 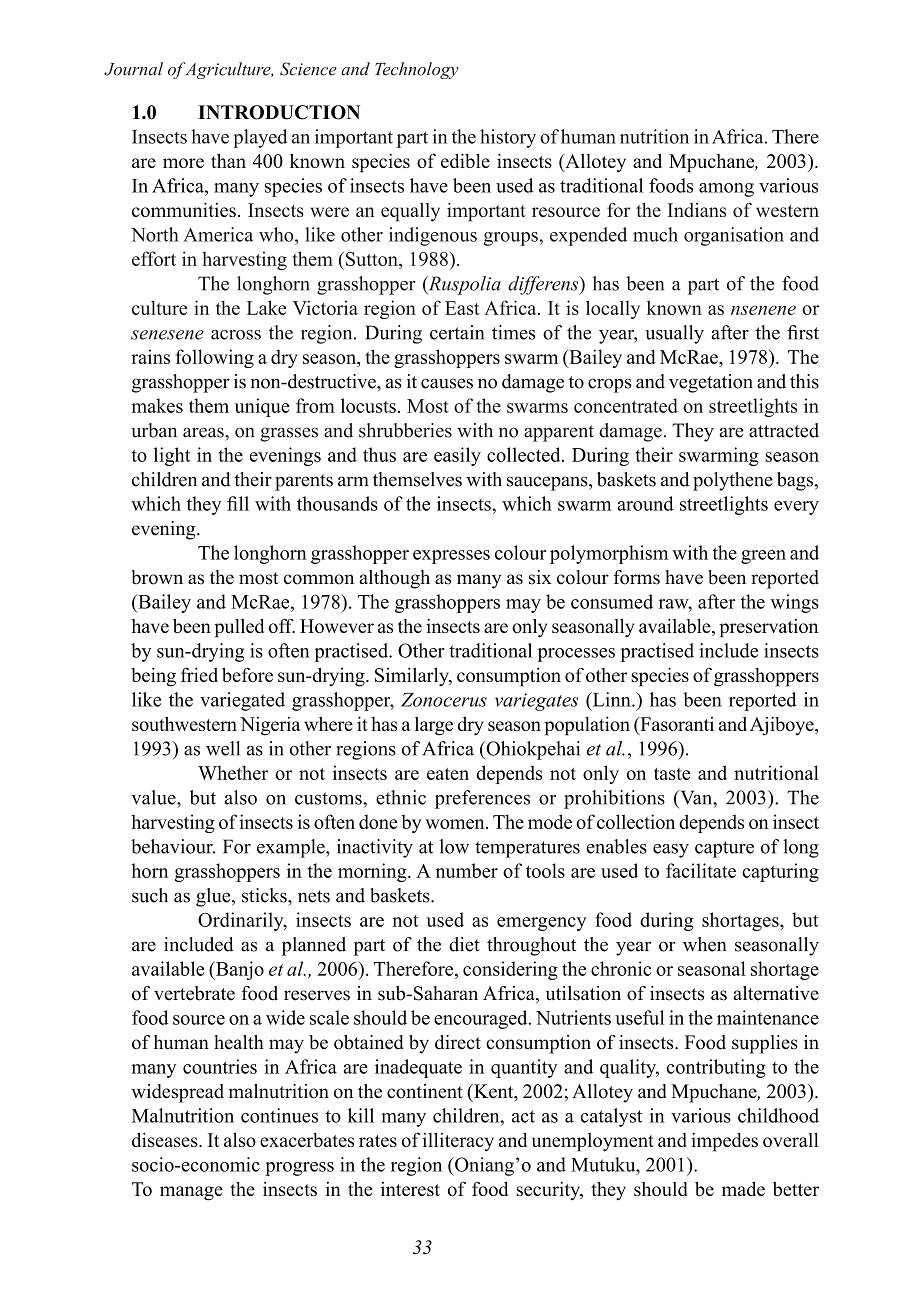 What do you see at coordinates (458, 1142) in the document?
I see `illiteracy` at bounding box center [458, 1142].
